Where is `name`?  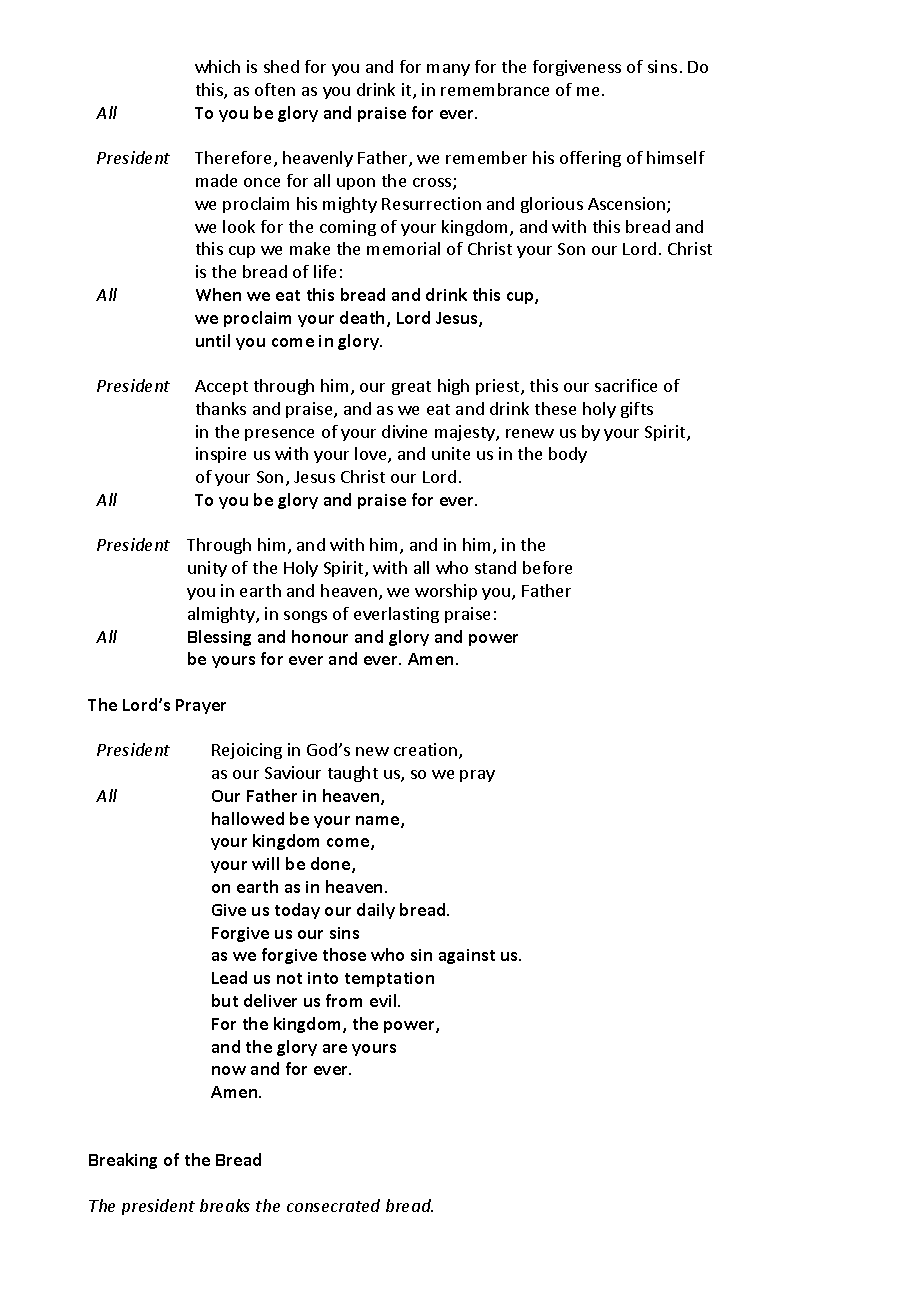
name is located at coordinates (379, 822).
